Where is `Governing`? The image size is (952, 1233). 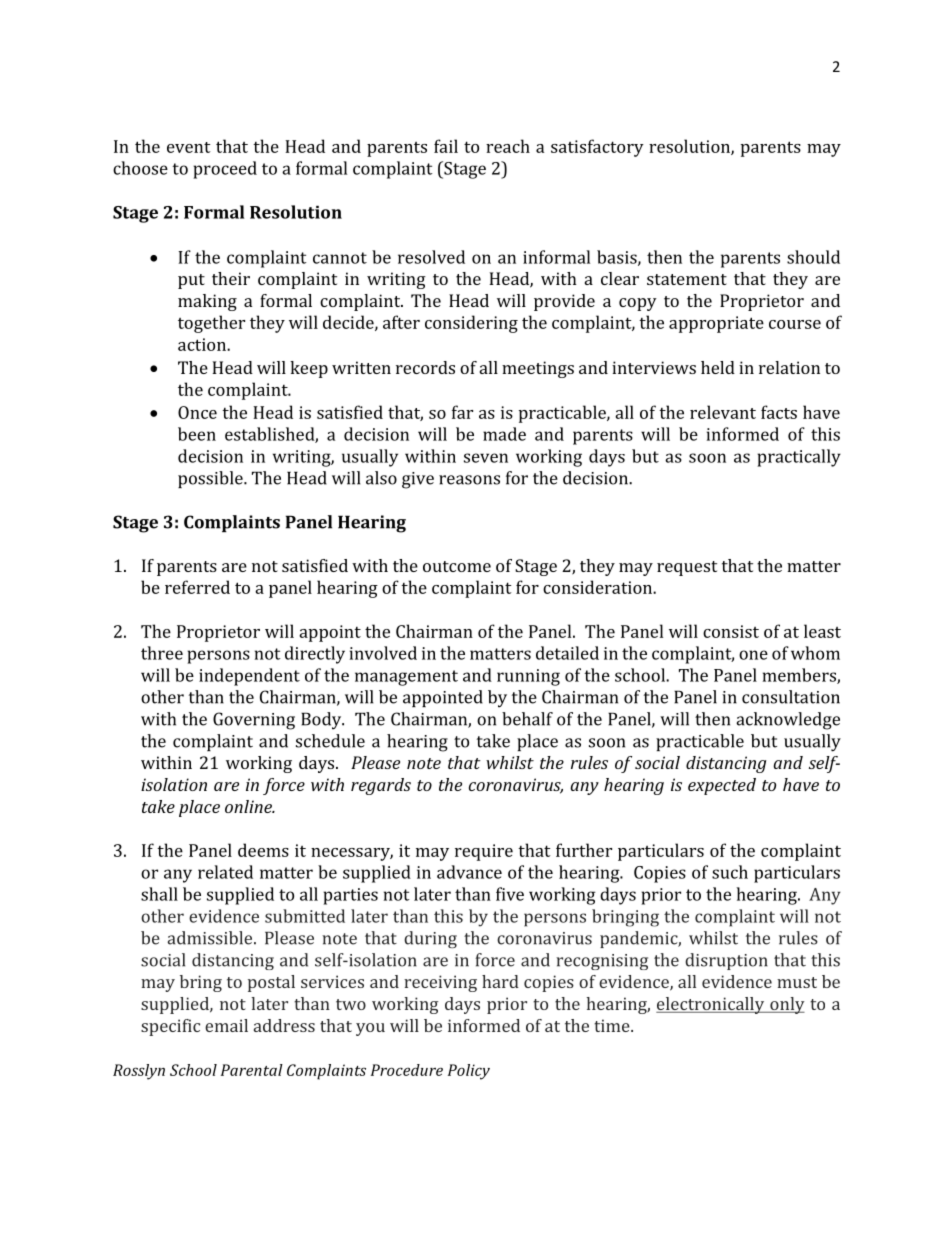 Governing is located at coordinates (254, 721).
